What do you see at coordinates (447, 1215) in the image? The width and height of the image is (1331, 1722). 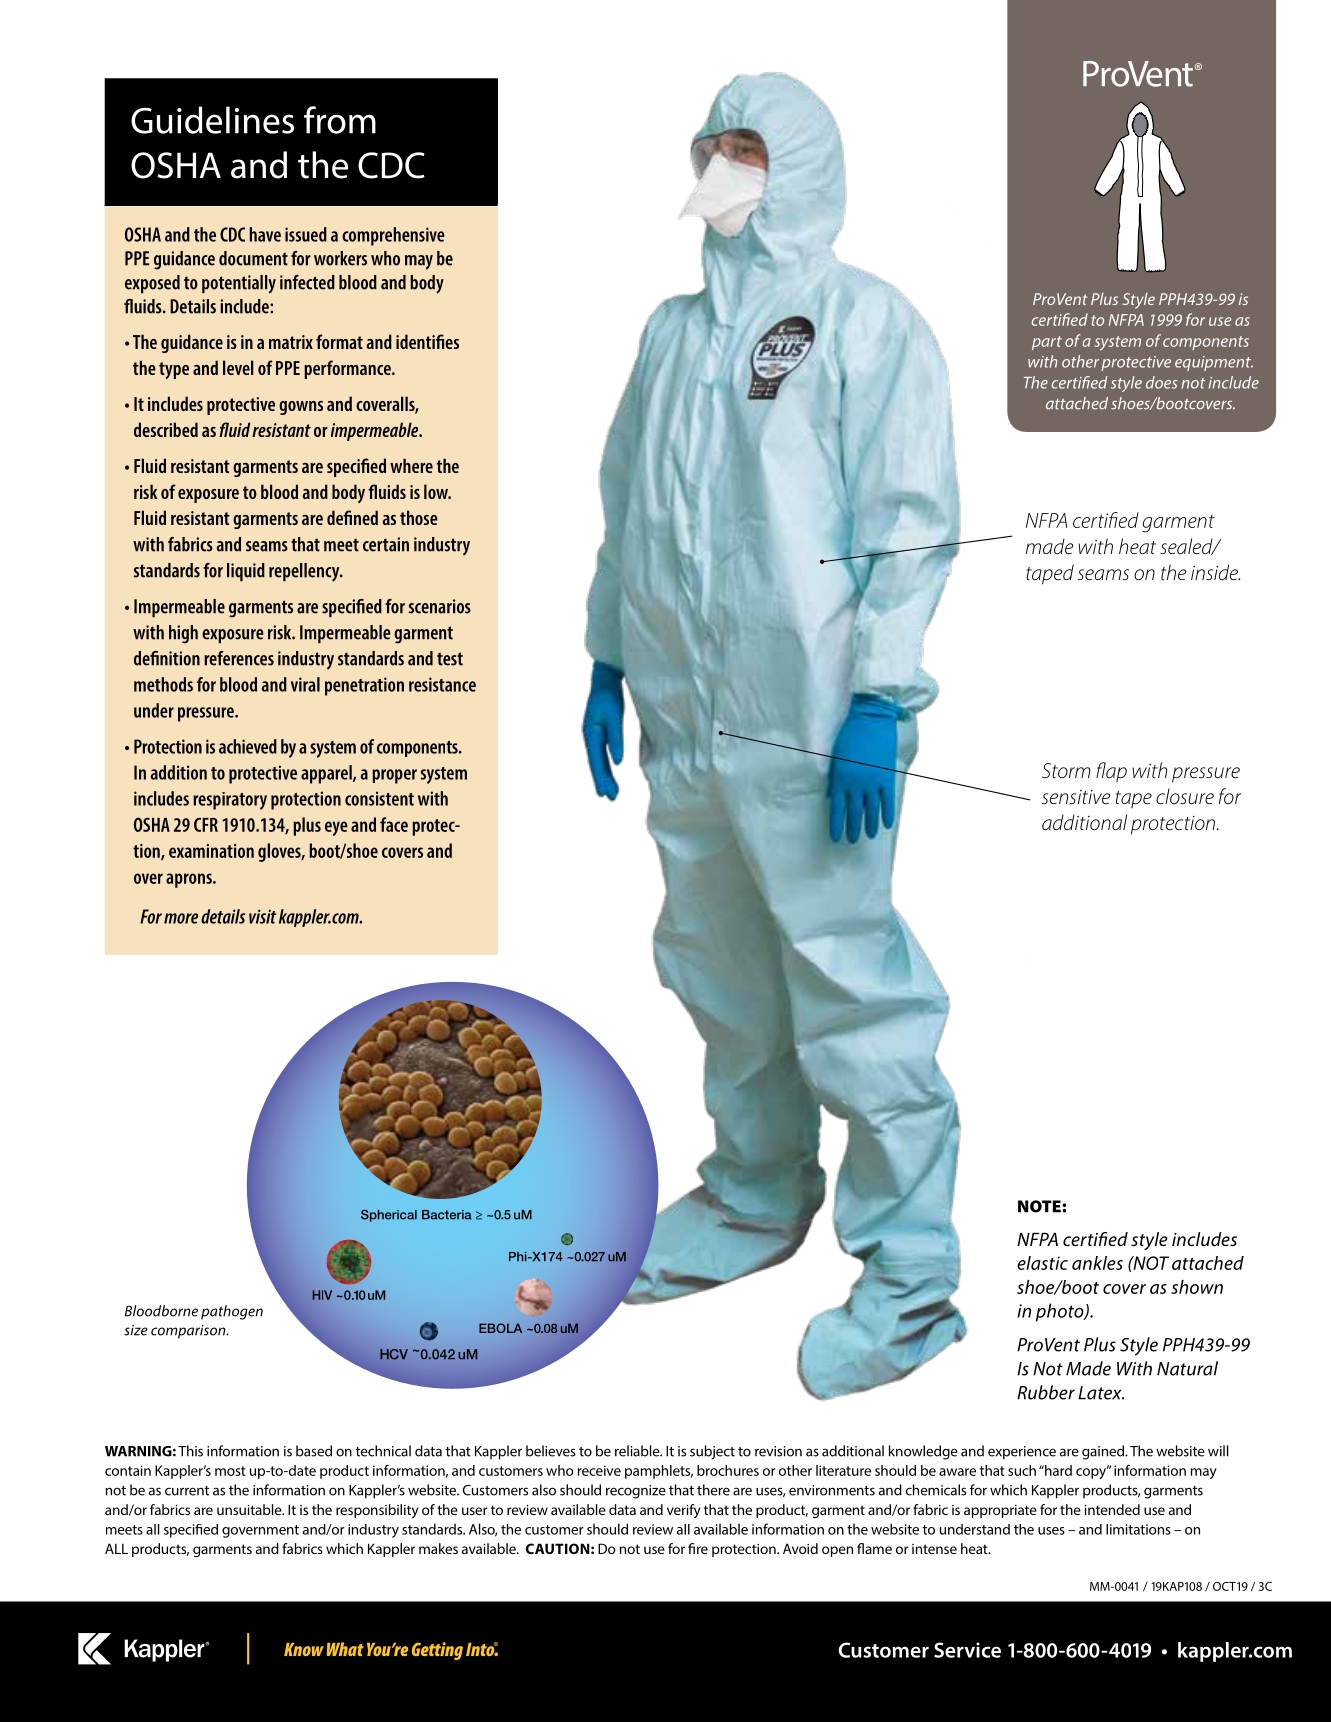 I see `Bacteria` at bounding box center [447, 1215].
